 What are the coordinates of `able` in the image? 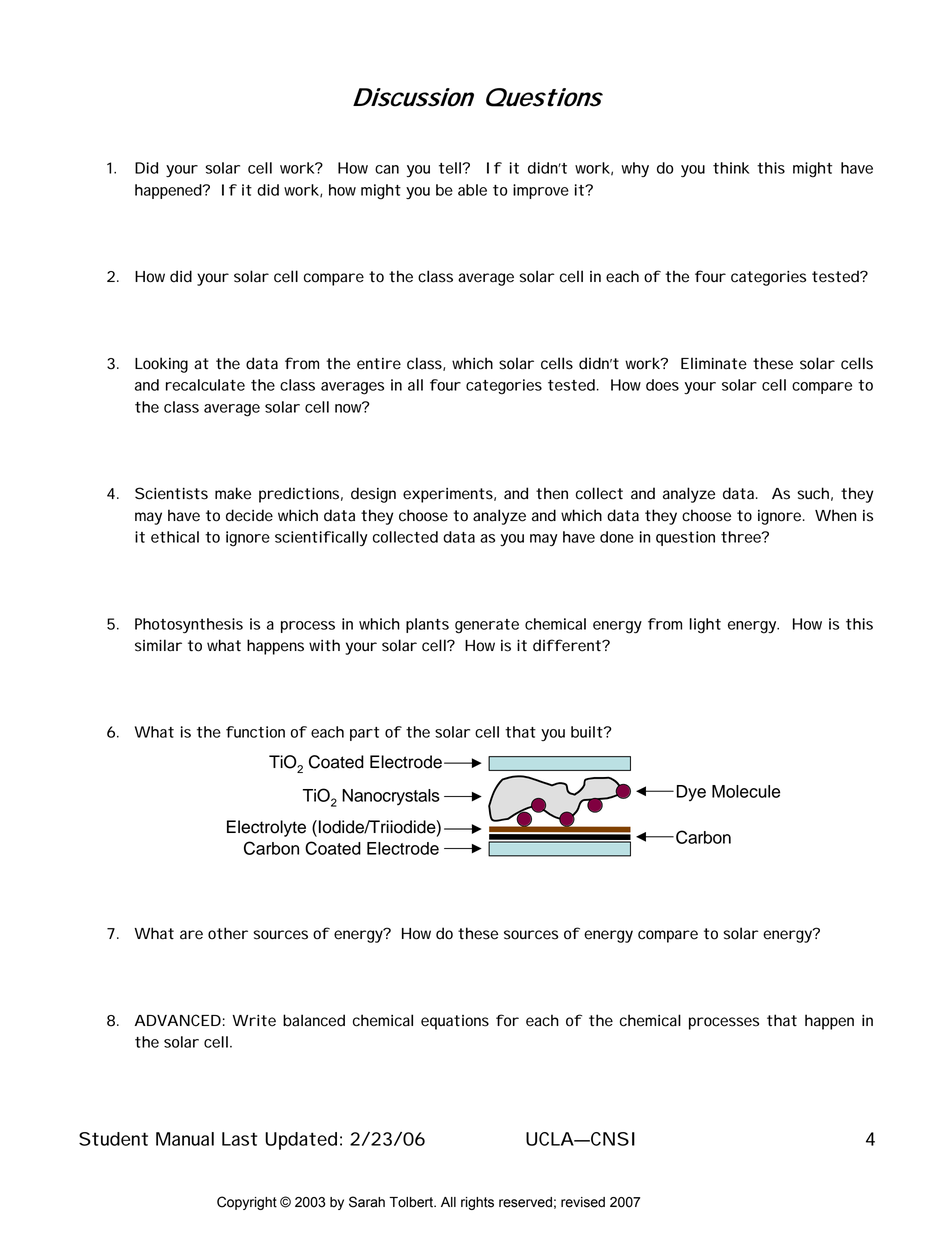 It's located at (472, 190).
